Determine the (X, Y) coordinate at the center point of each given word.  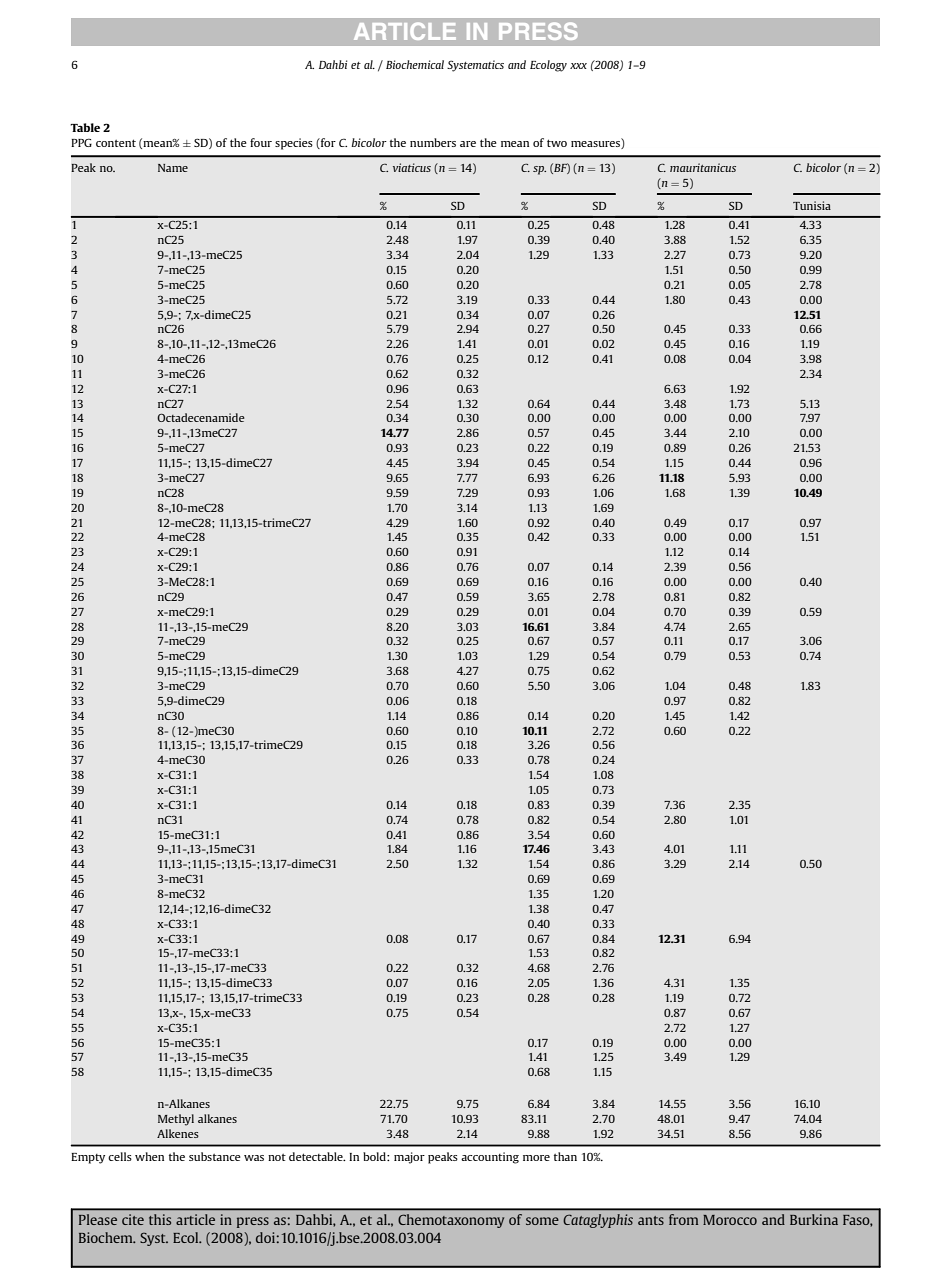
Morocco (730, 1220)
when (149, 1156)
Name (173, 168)
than (565, 1156)
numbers (433, 142)
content (116, 143)
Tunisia (812, 205)
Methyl (176, 1120)
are (468, 144)
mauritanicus (703, 167)
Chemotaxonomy (451, 1221)
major (409, 1158)
